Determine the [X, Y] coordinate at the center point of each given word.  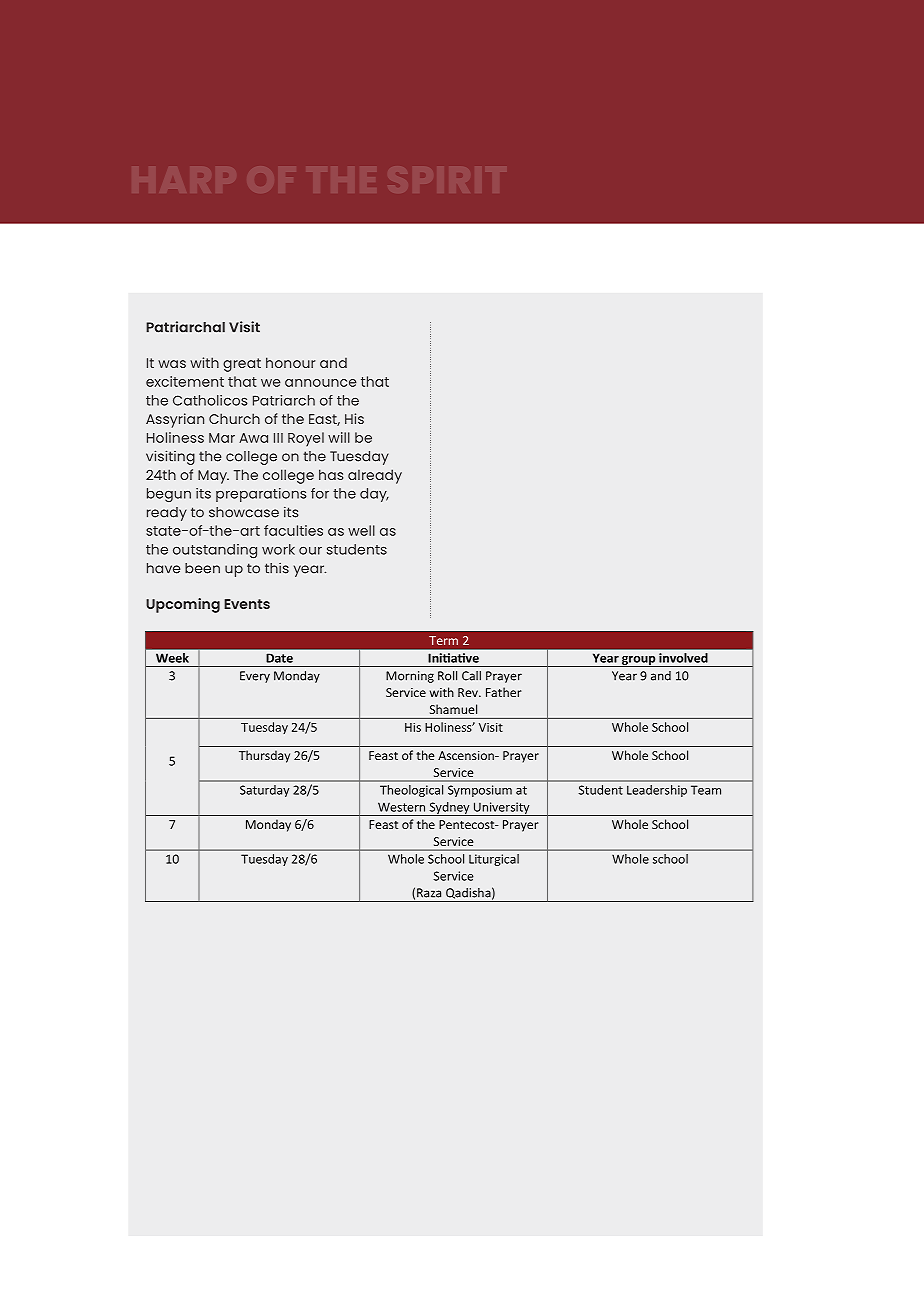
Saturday [264, 791]
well [361, 530]
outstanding [215, 551]
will [339, 437]
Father [504, 692]
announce [321, 383]
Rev [469, 692]
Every [255, 677]
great [242, 365]
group [639, 661]
